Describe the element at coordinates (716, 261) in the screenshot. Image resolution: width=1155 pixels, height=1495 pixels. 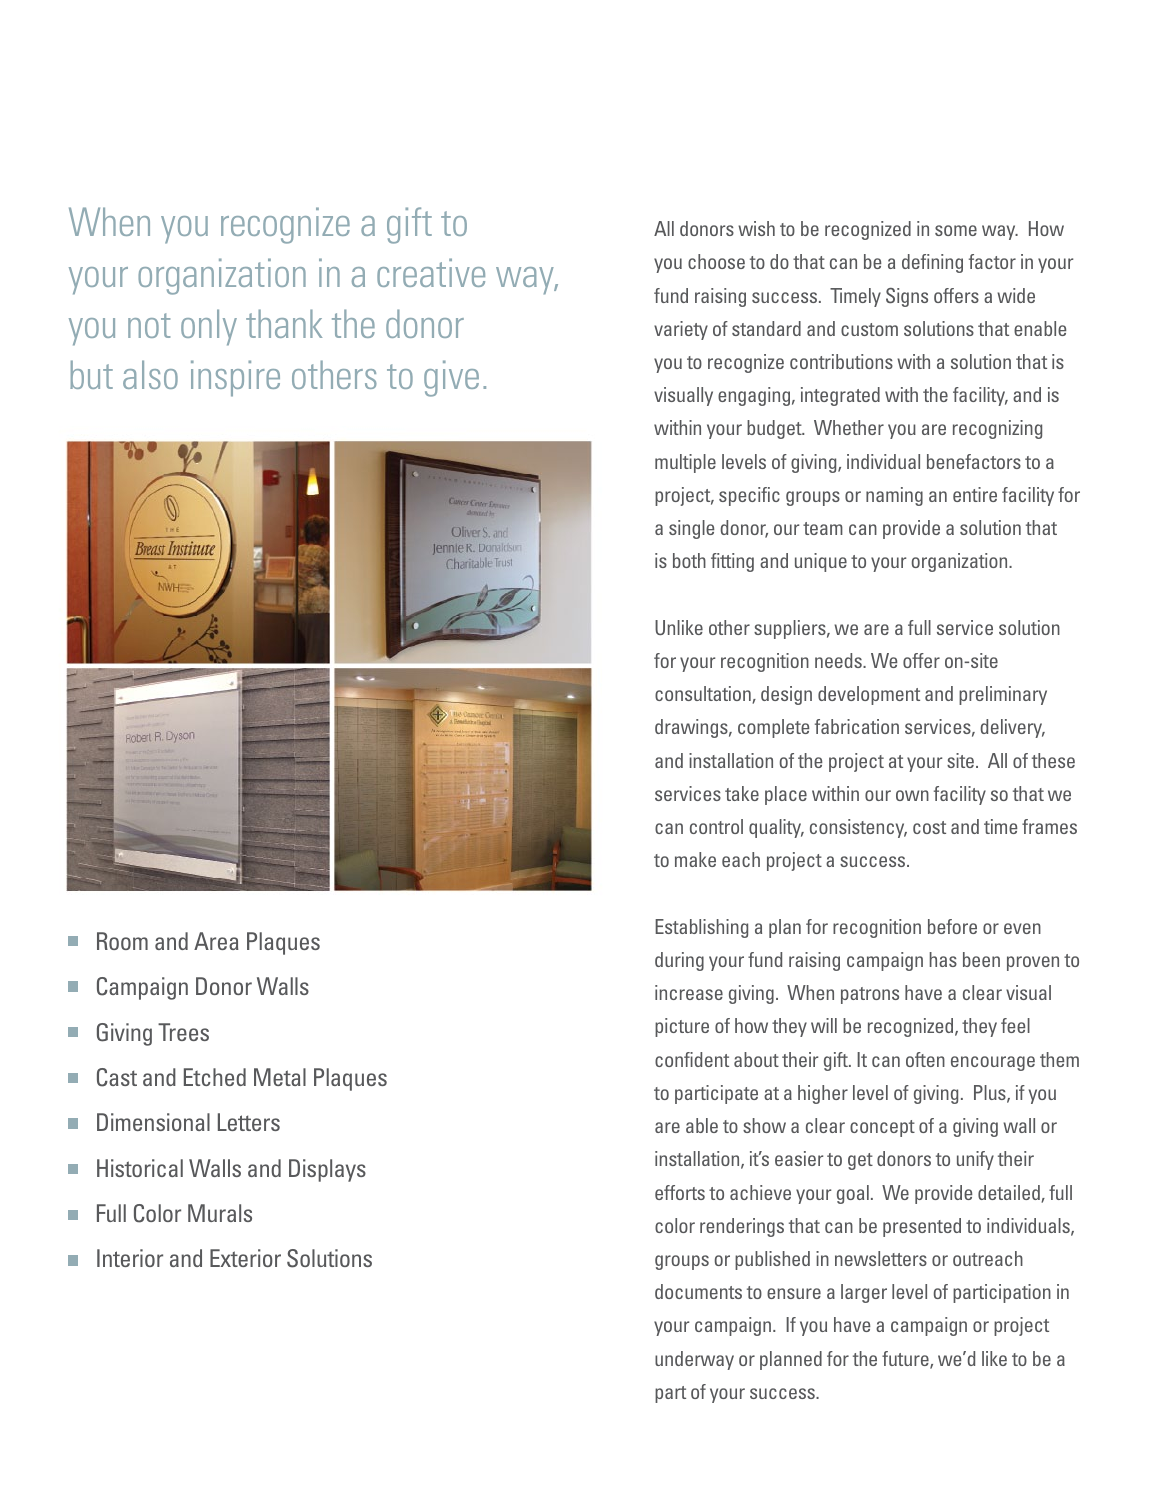
I see `choose` at that location.
